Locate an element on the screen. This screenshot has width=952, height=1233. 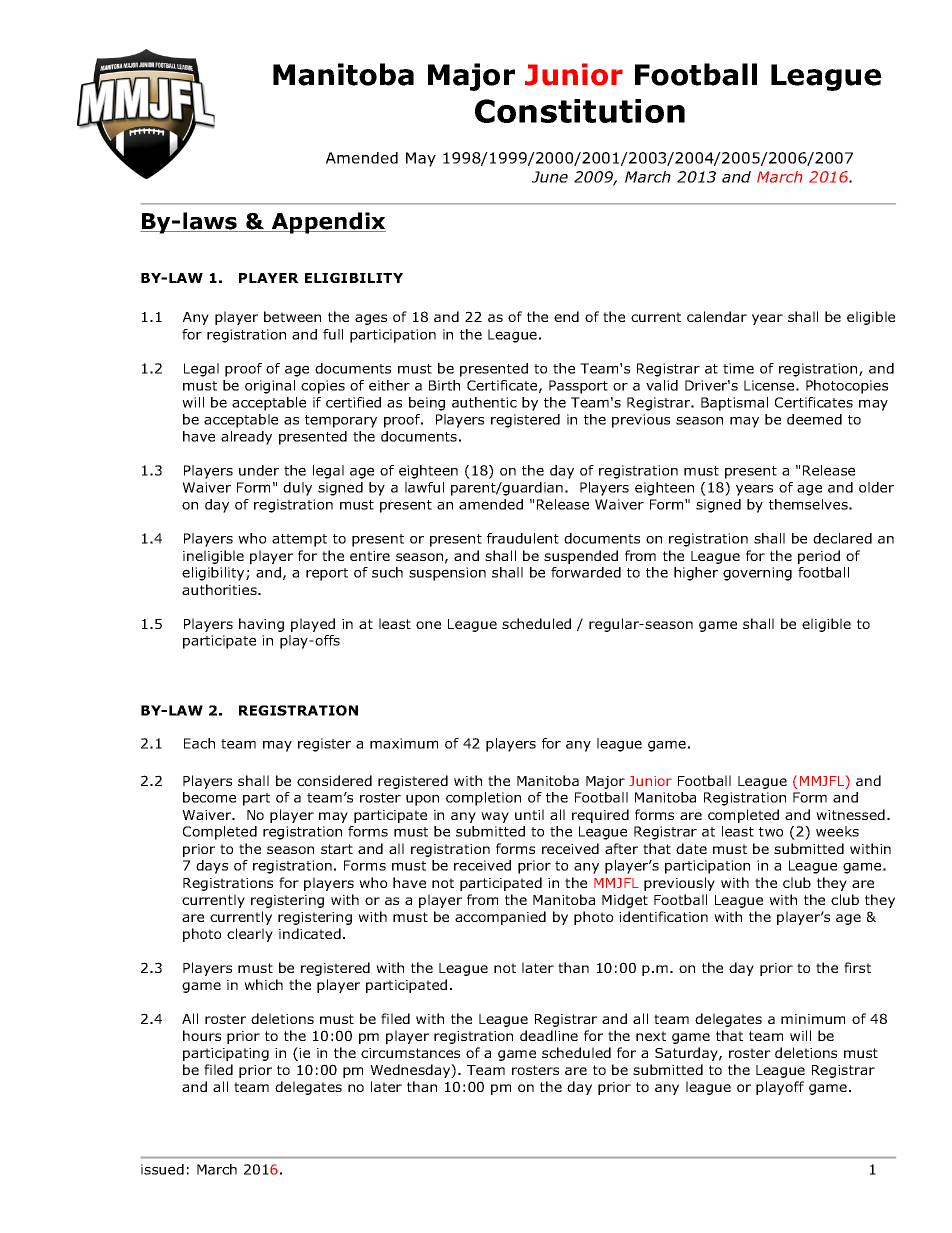
June is located at coordinates (550, 177).
